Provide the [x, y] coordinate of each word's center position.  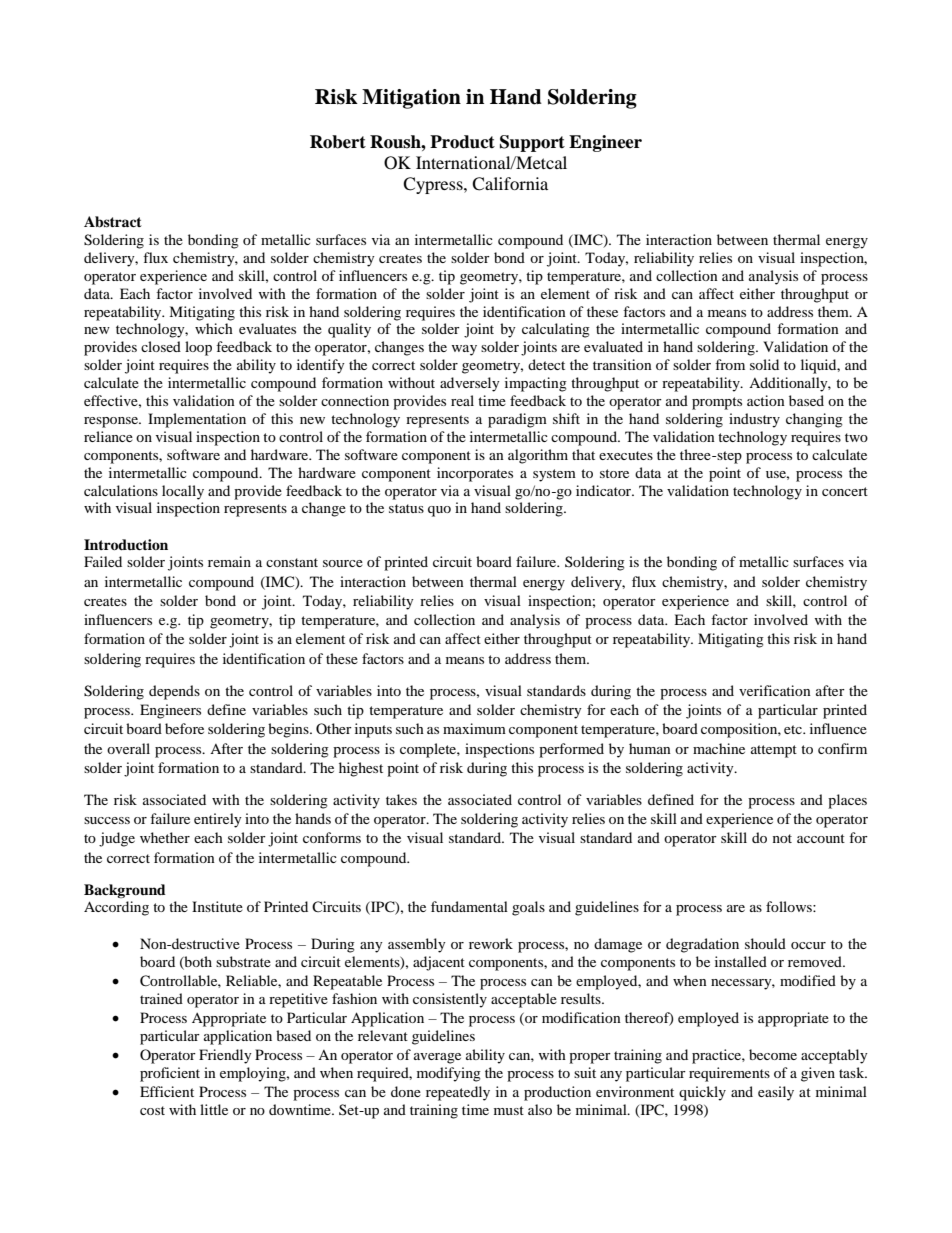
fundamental [469, 906]
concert [845, 491]
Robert [338, 142]
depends [174, 692]
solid [764, 364]
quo [439, 511]
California [510, 184]
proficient [170, 1074]
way [464, 350]
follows [790, 906]
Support [532, 143]
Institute [217, 906]
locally [183, 492]
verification [775, 690]
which [214, 328]
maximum [474, 728]
